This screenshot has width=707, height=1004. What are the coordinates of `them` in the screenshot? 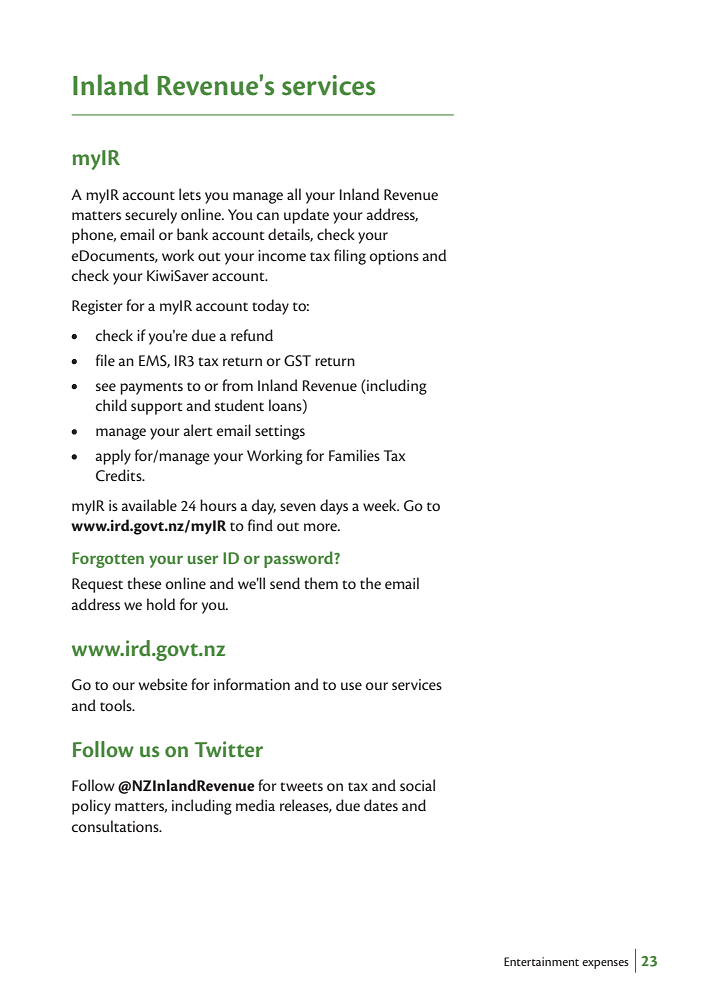 It's located at (321, 583).
